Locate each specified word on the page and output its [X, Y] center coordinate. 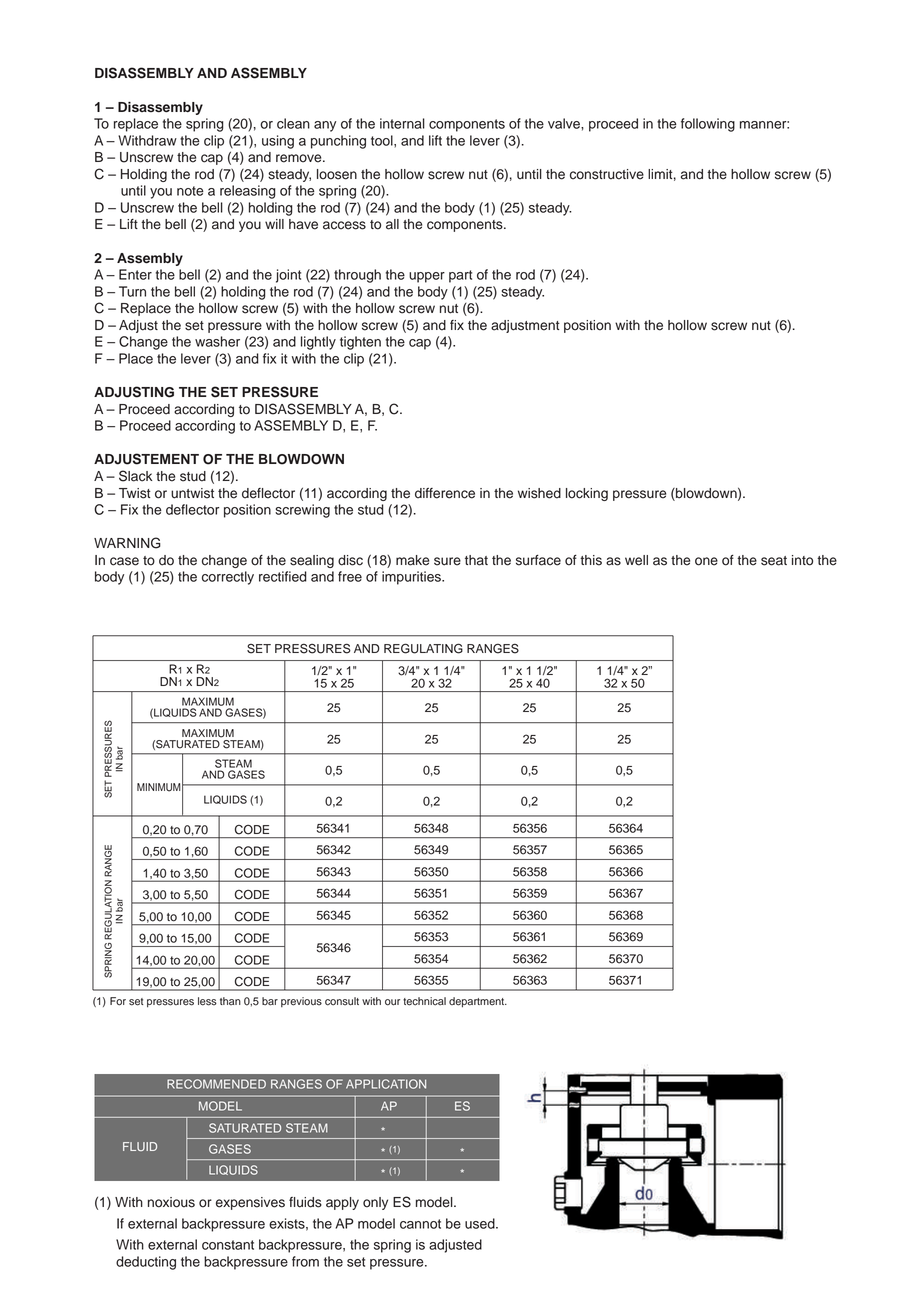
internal [402, 123]
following [708, 125]
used [481, 1223]
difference [445, 493]
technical [424, 1001]
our [392, 1002]
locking [587, 494]
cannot [420, 1224]
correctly [228, 578]
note [190, 191]
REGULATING [423, 648]
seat [774, 561]
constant [228, 1245]
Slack [135, 476]
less [207, 1001]
